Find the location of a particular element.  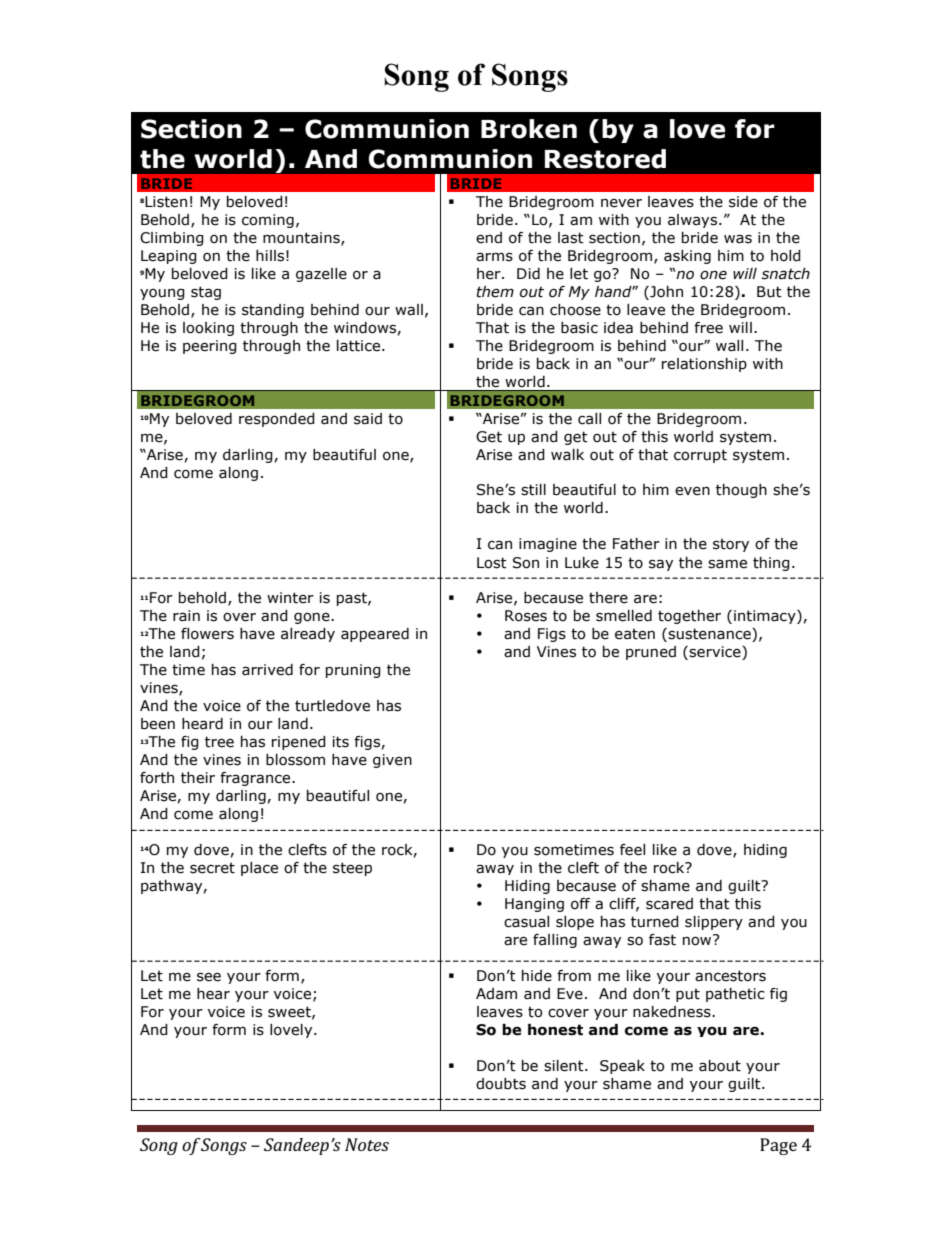

side is located at coordinates (743, 202).
